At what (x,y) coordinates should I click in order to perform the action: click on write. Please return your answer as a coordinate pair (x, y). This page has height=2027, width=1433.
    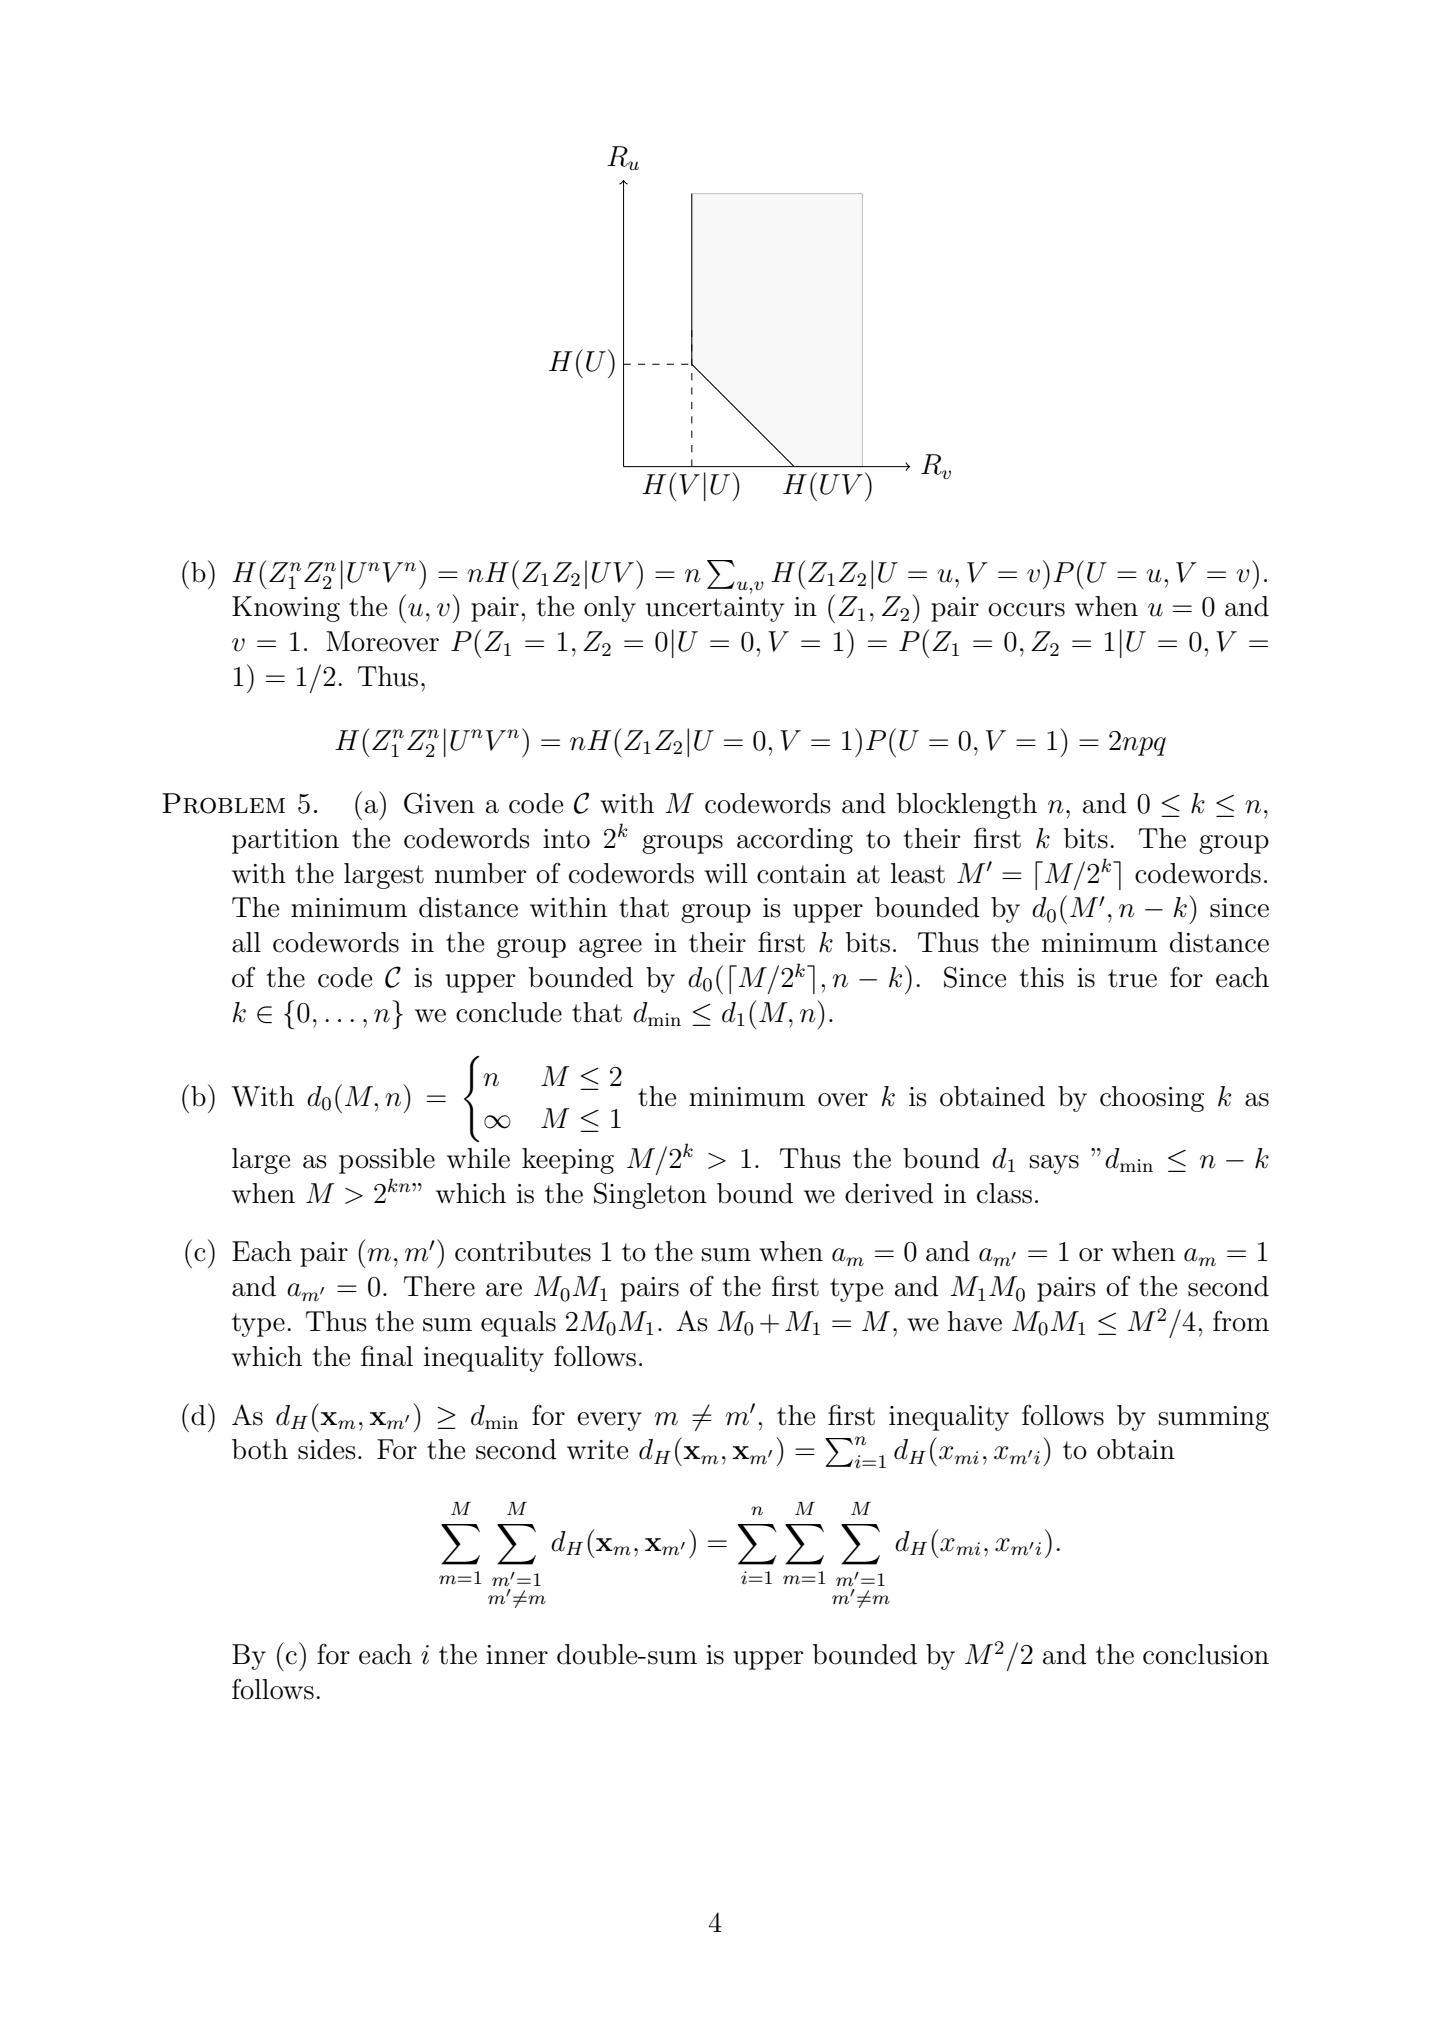
    Looking at the image, I should click on (597, 1450).
